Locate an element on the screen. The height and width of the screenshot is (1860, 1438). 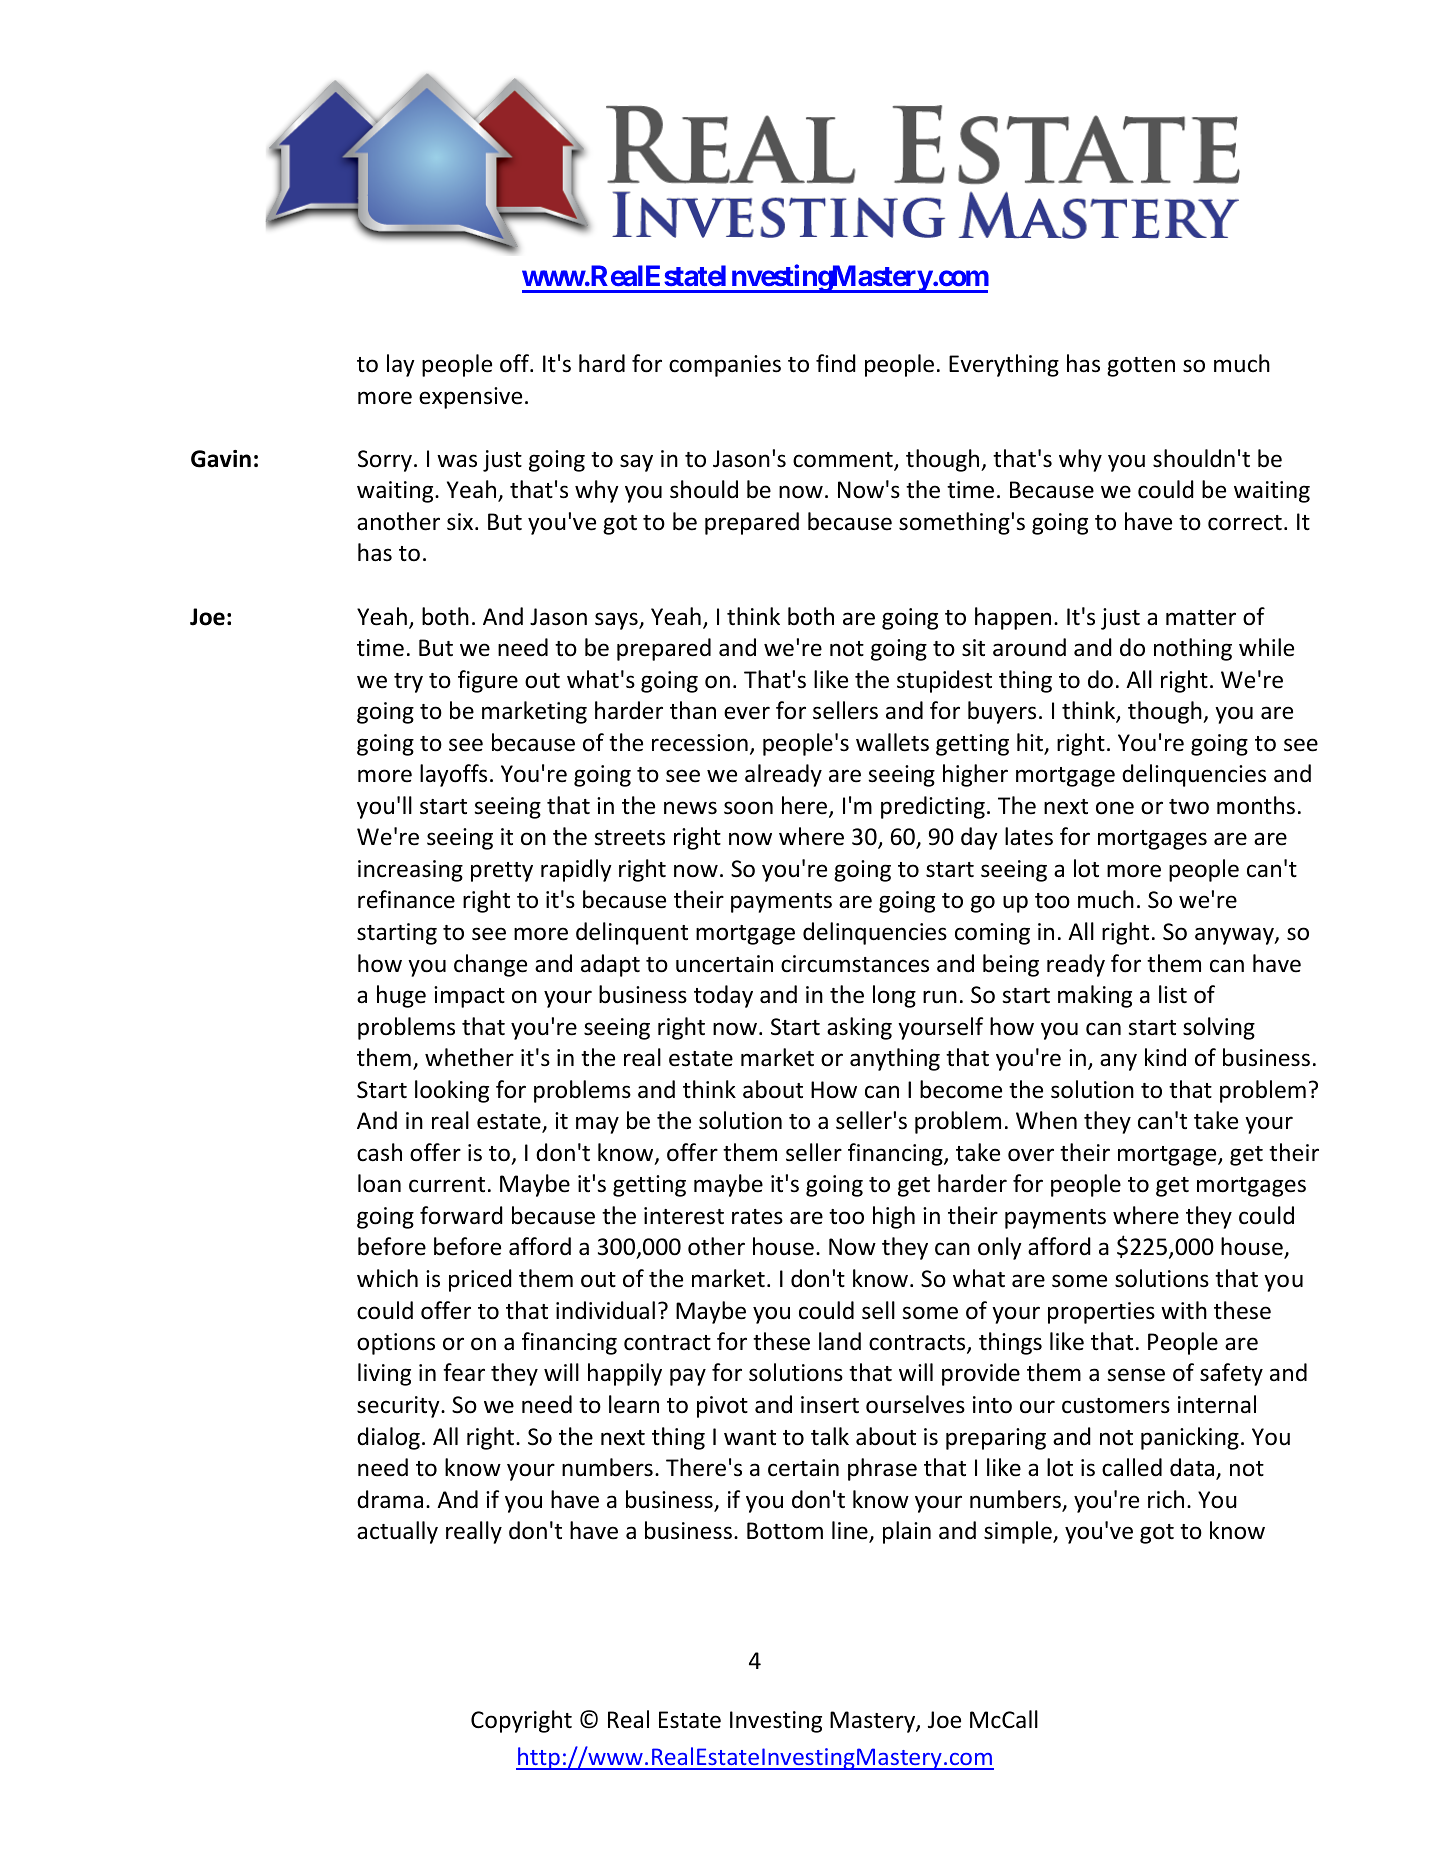
rich is located at coordinates (1166, 1499).
